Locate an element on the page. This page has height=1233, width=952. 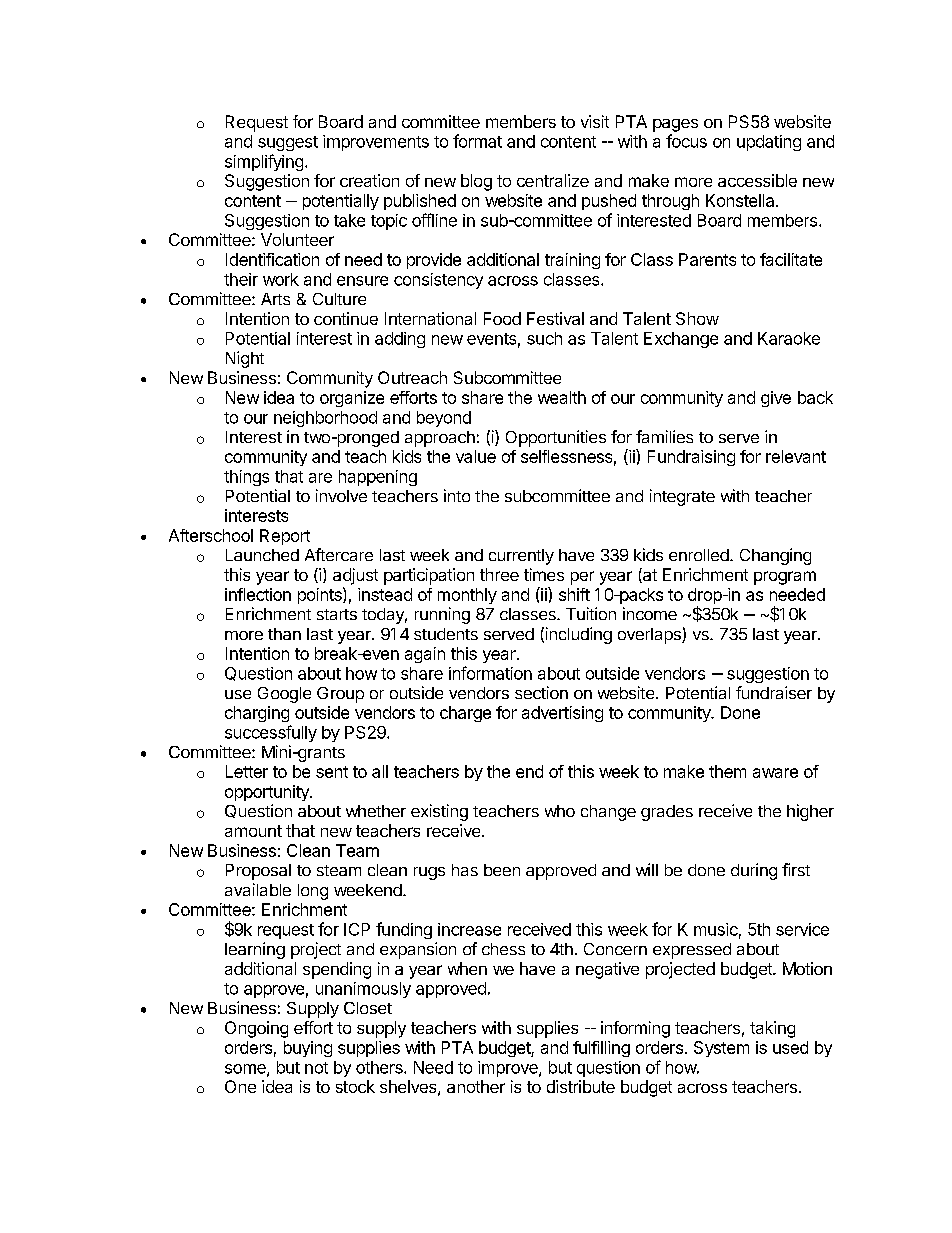
Google is located at coordinates (284, 695).
